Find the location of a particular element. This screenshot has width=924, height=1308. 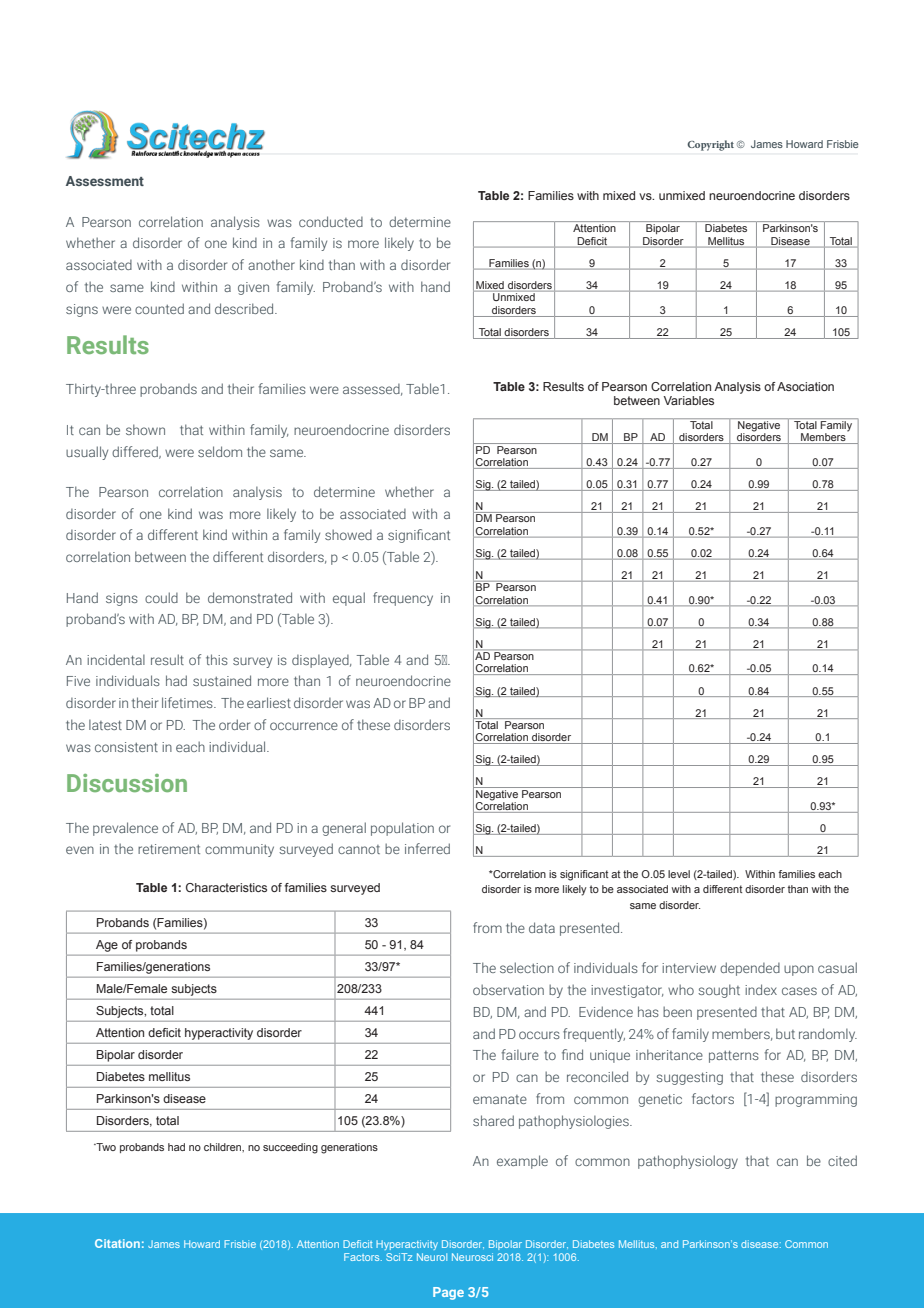

Characteristics is located at coordinates (226, 887).
